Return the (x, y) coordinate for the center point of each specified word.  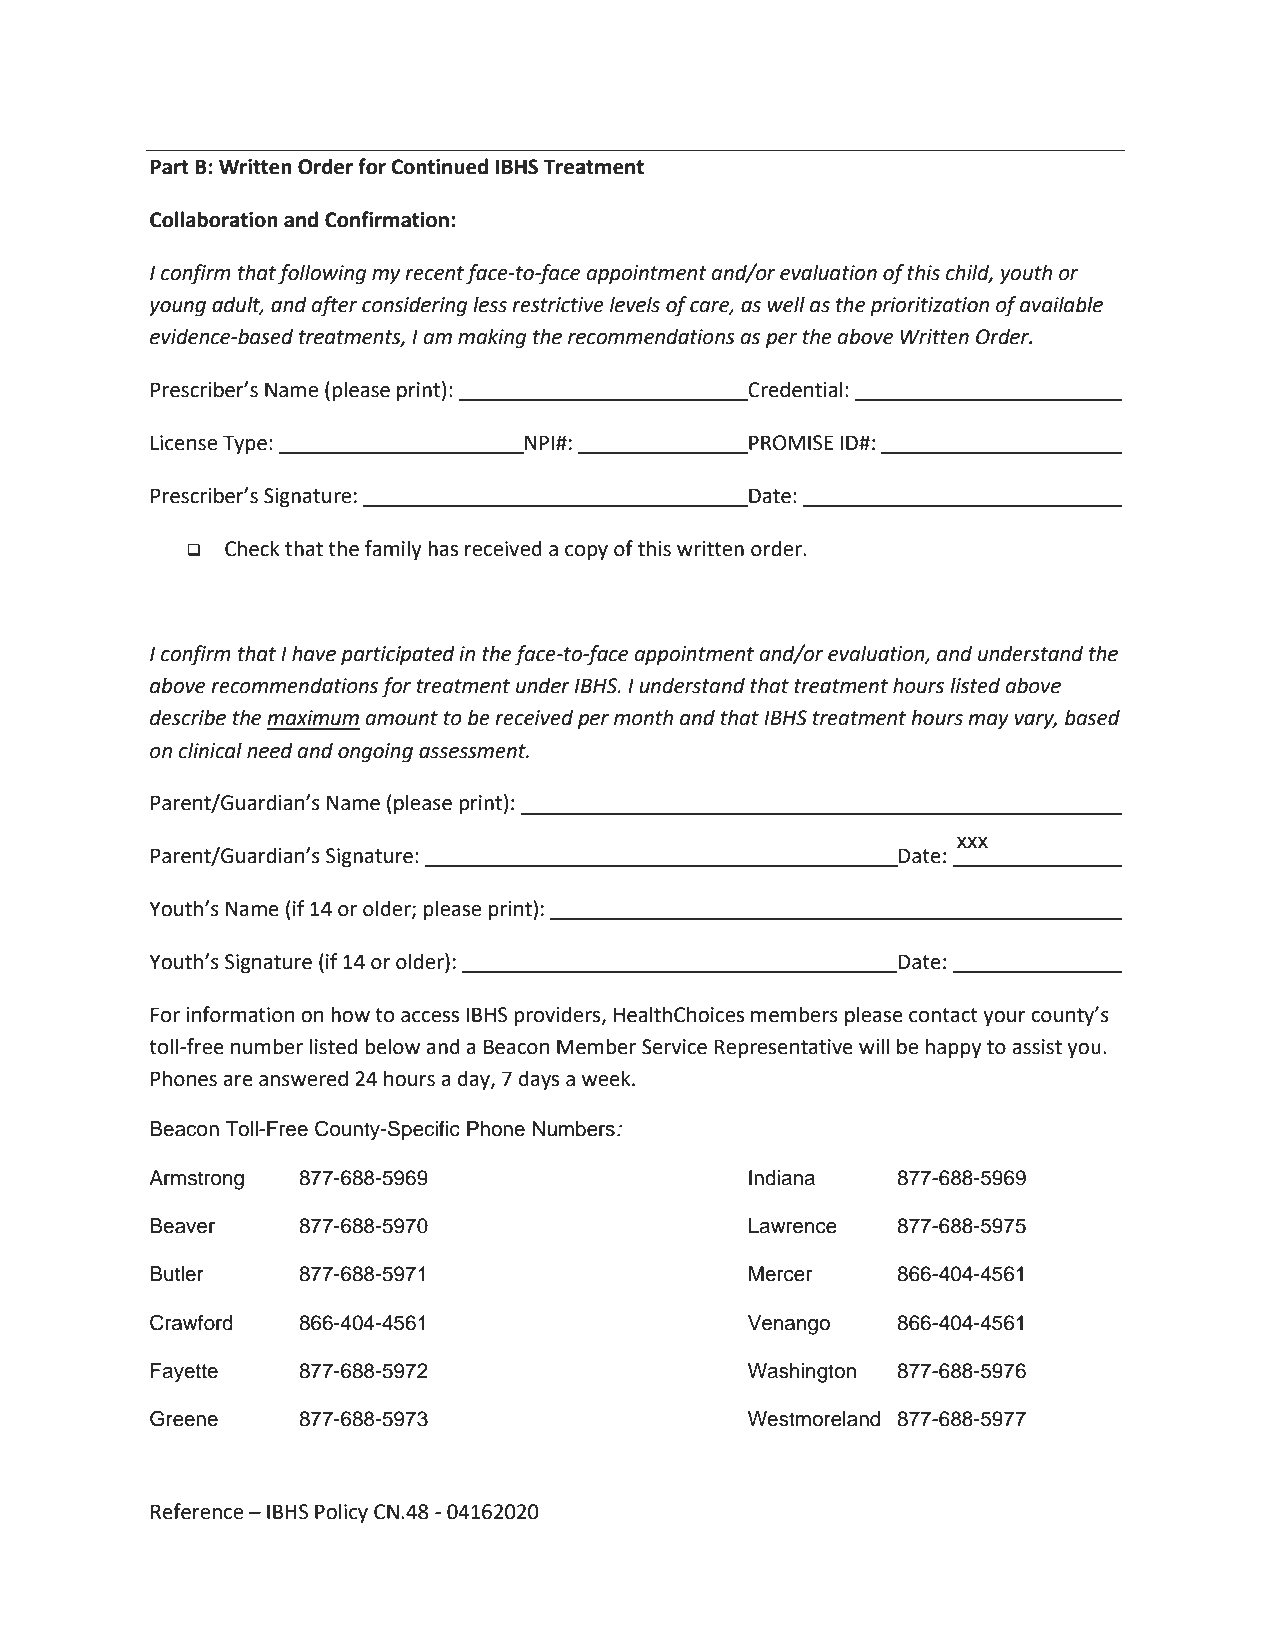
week (607, 1078)
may (988, 722)
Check (252, 548)
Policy (341, 1513)
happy (954, 1048)
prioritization (929, 307)
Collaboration (214, 219)
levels (635, 304)
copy (586, 553)
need (270, 750)
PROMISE (790, 444)
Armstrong (196, 1180)
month (643, 717)
